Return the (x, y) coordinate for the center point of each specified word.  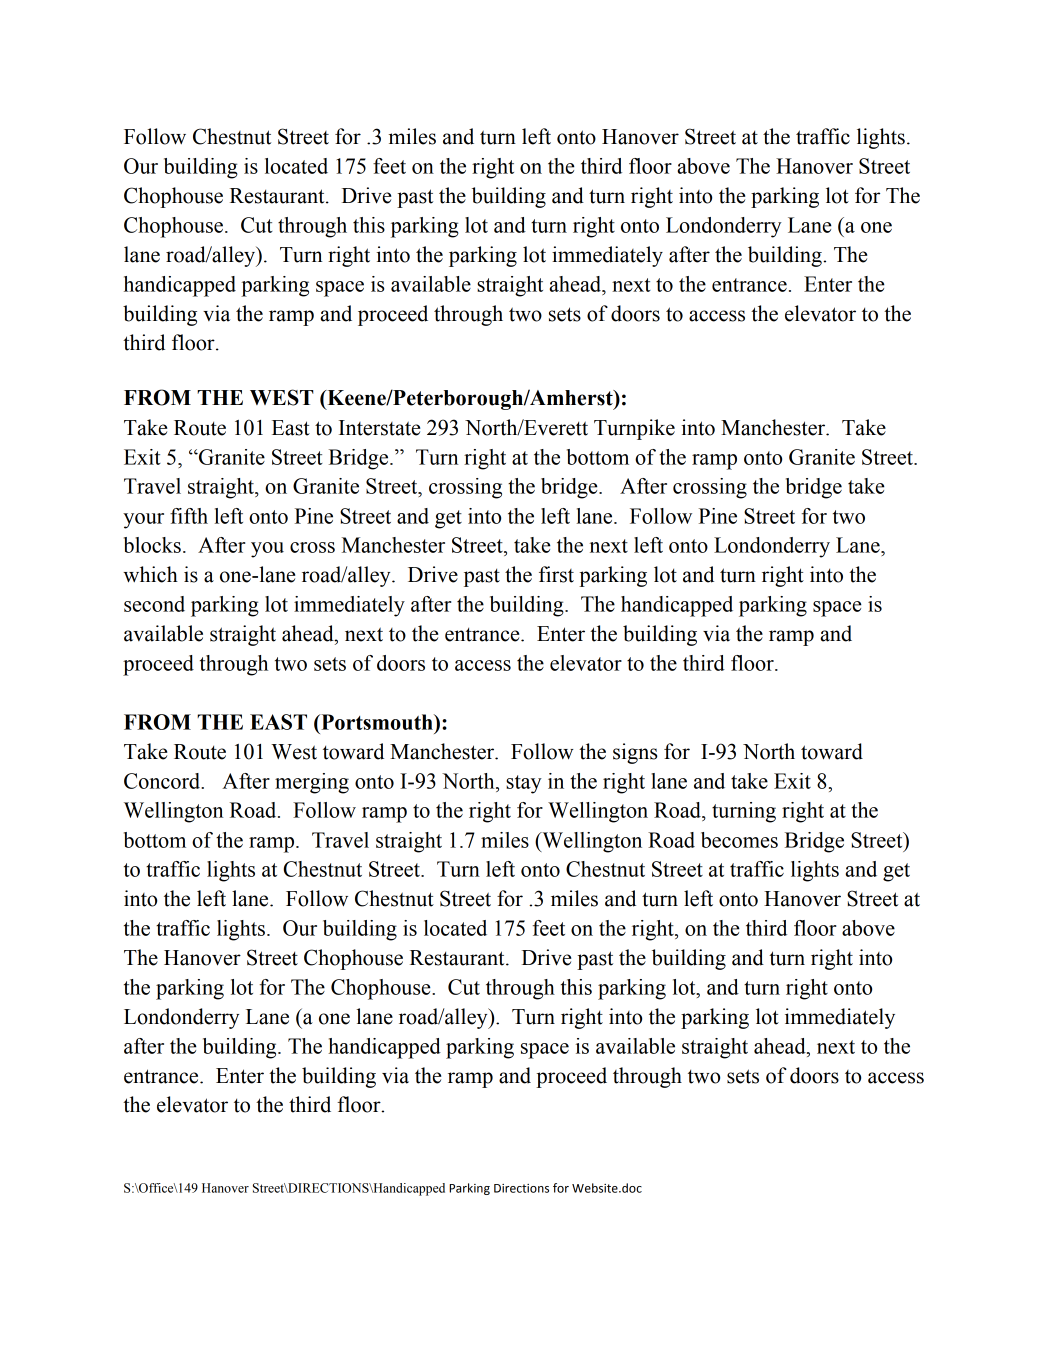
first (556, 574)
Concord (163, 781)
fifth (189, 516)
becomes (739, 840)
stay (524, 784)
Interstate (379, 428)
